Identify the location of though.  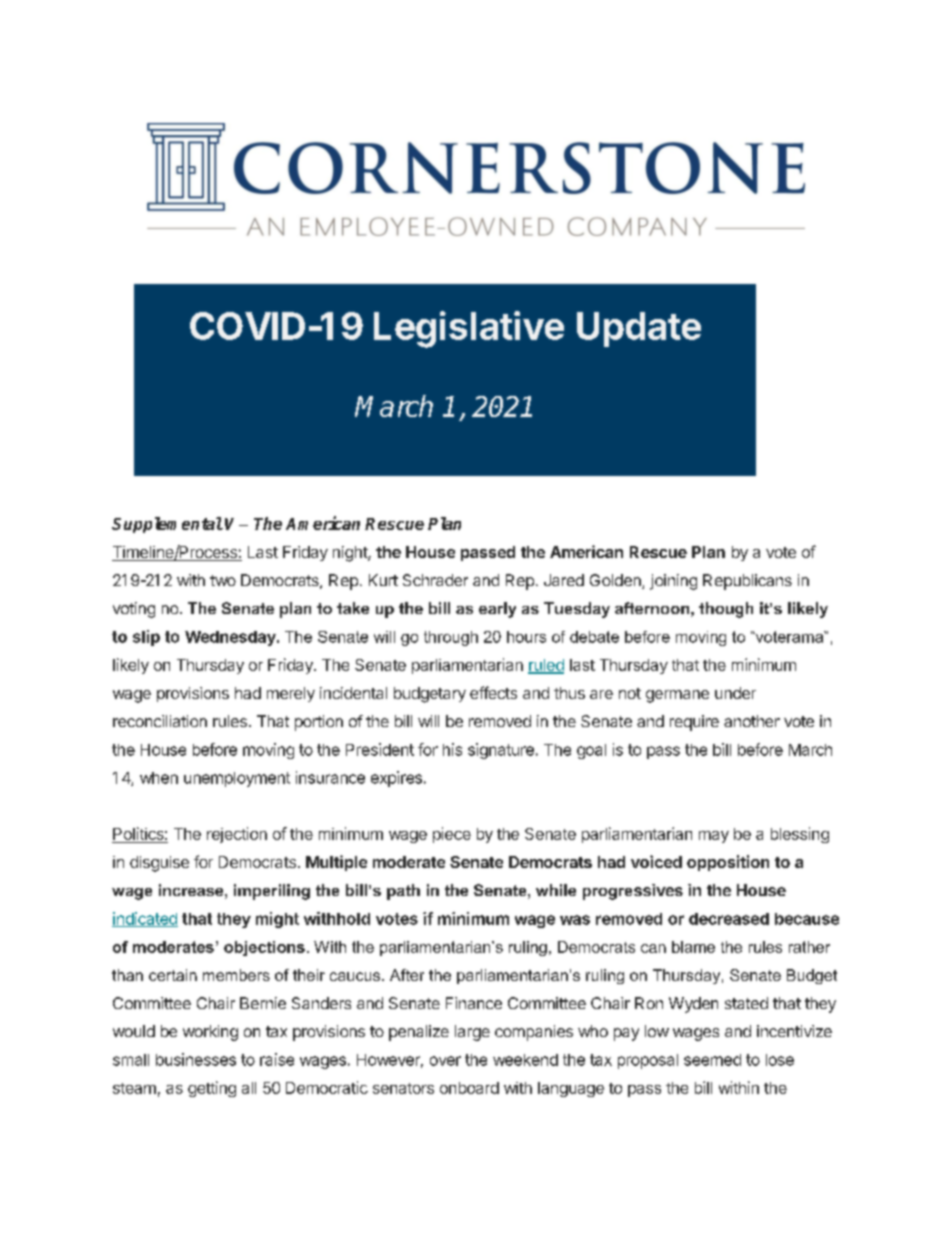
(726, 610).
